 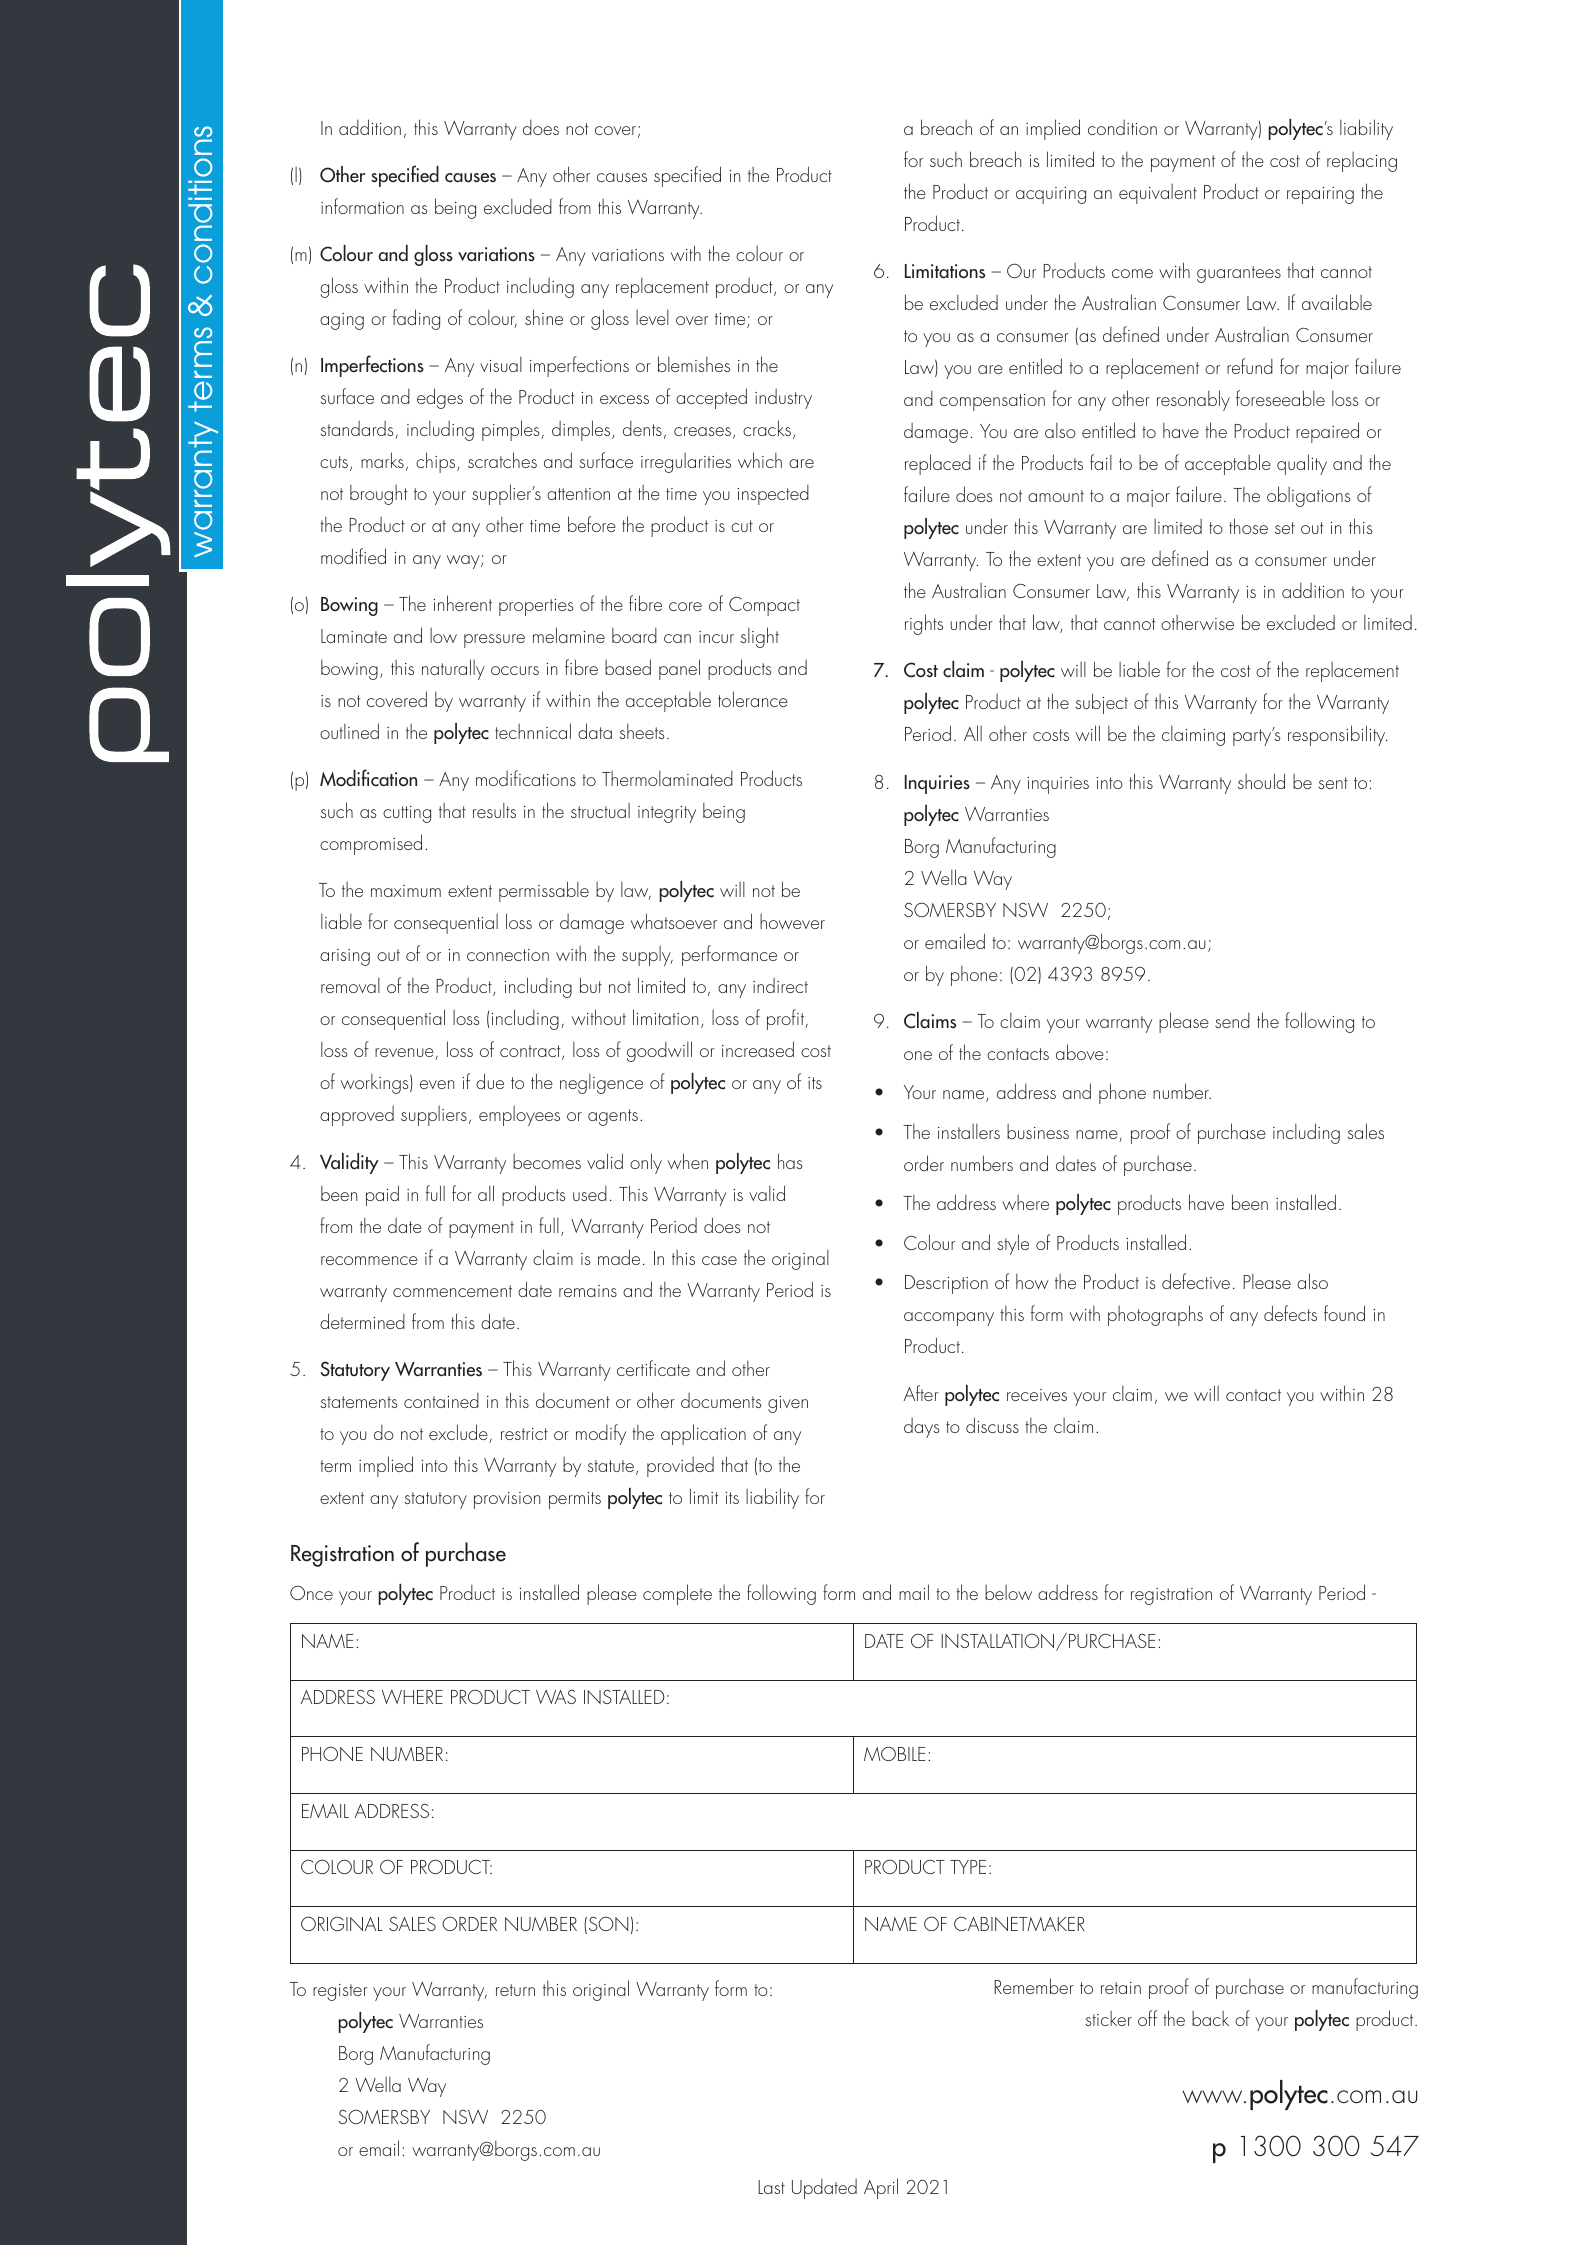 I want to click on guarantees, so click(x=1239, y=274).
